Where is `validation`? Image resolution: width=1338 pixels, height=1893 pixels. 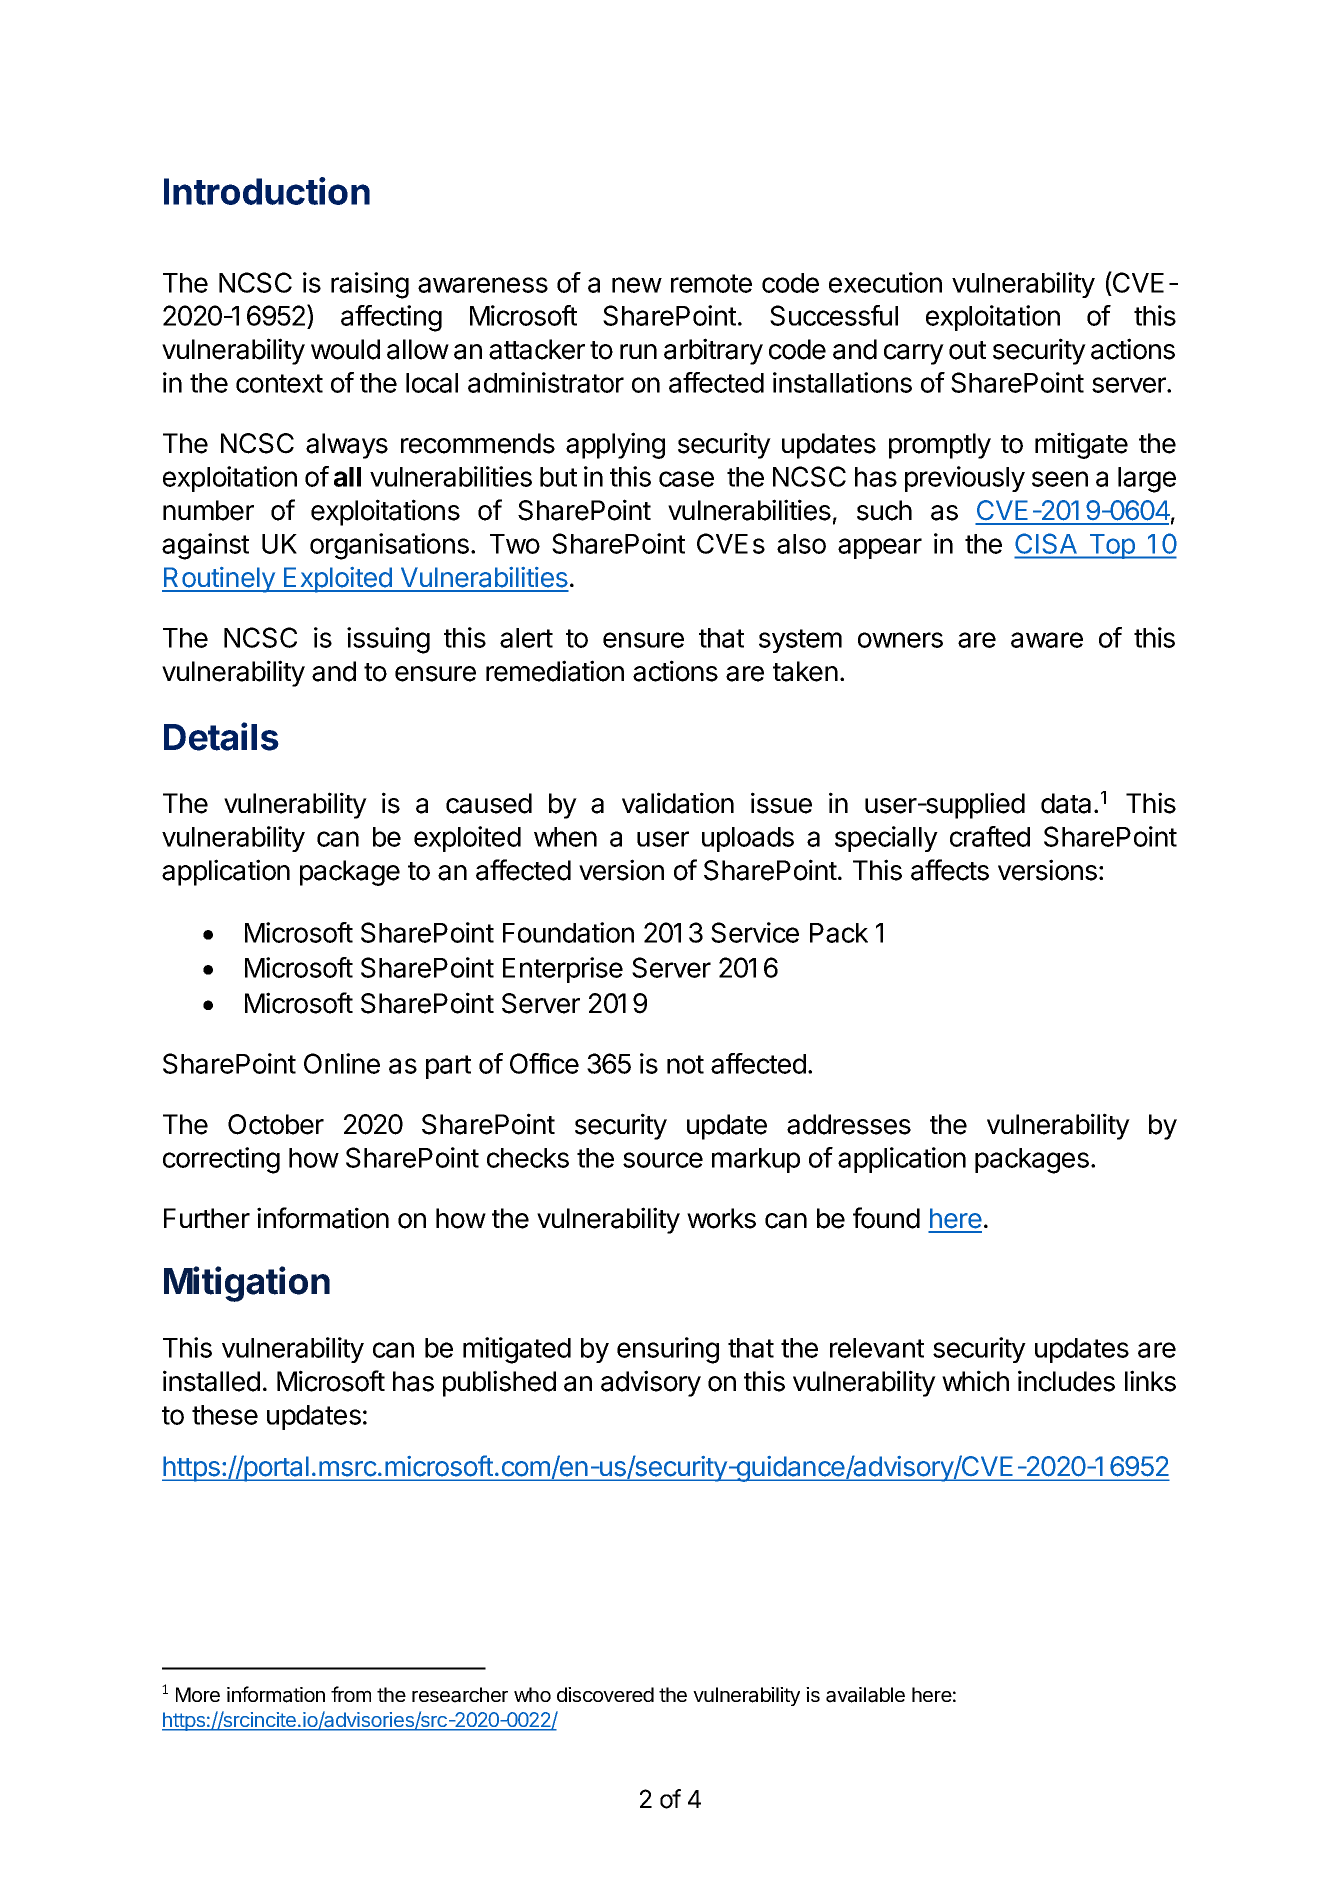
validation is located at coordinates (678, 803).
